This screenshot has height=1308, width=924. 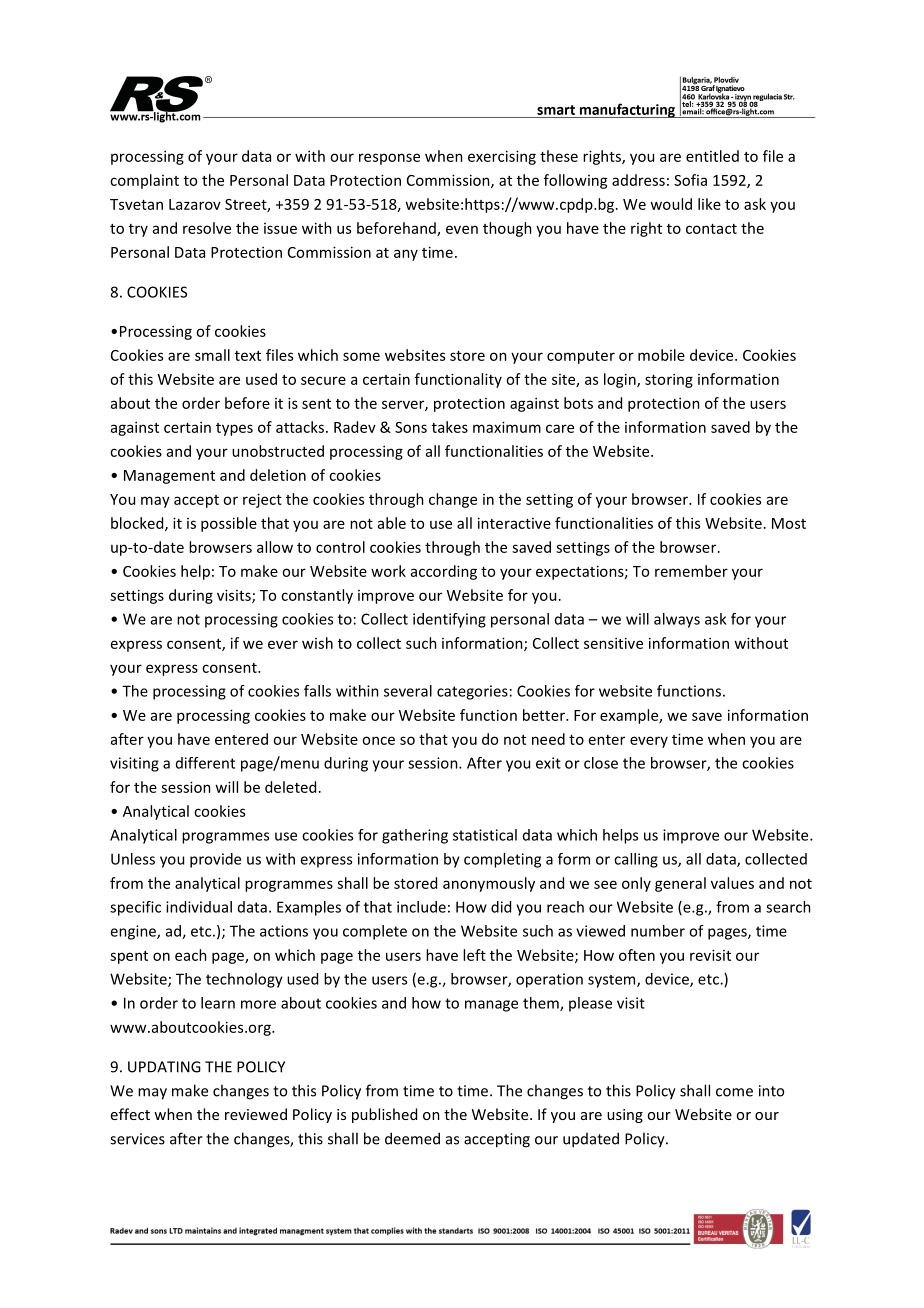 What do you see at coordinates (514, 523) in the screenshot?
I see `interactive` at bounding box center [514, 523].
